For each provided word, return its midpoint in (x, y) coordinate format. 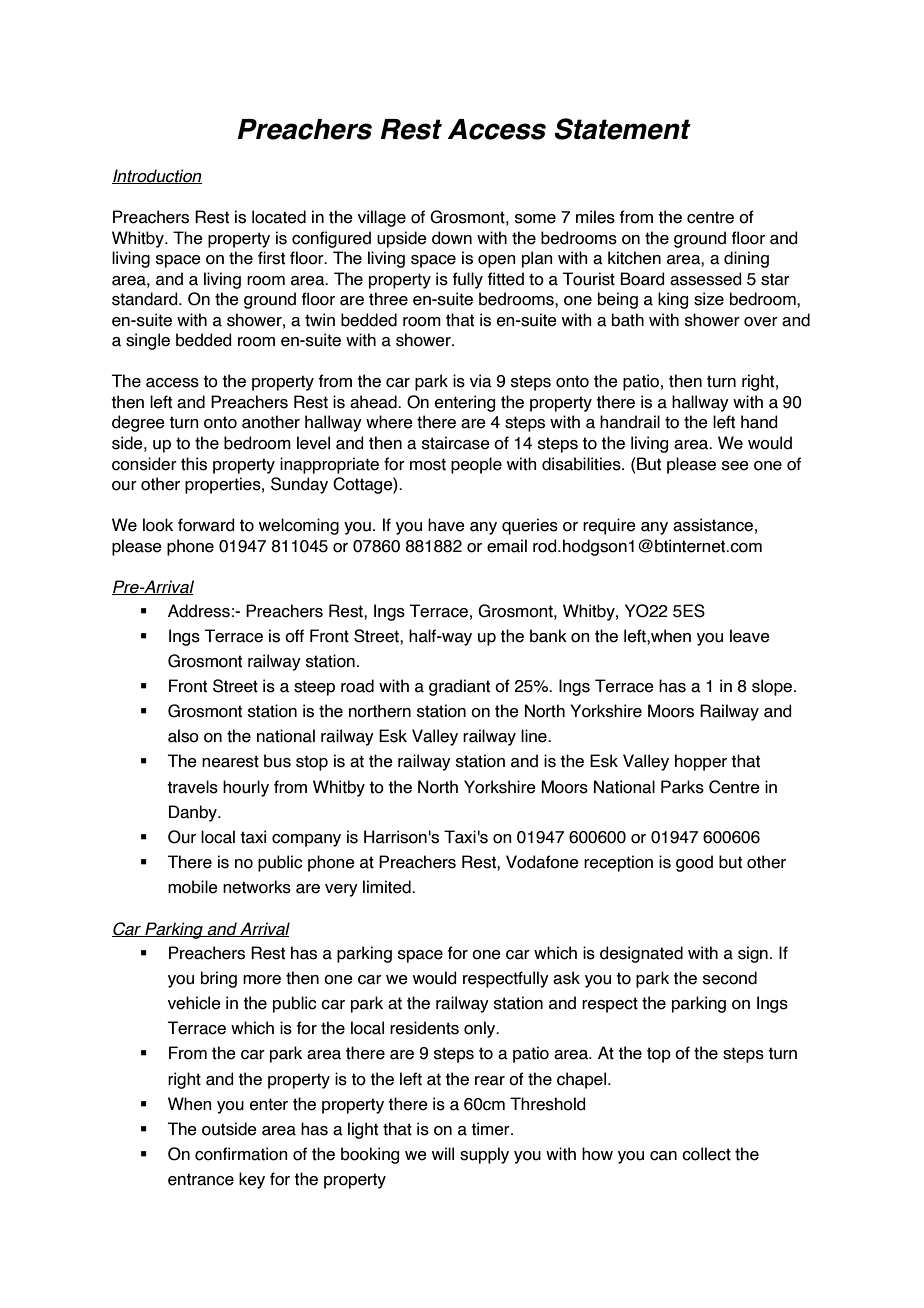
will (443, 1153)
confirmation (241, 1154)
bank (548, 636)
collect (706, 1154)
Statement (623, 129)
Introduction (157, 176)
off (294, 636)
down (452, 238)
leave (750, 636)
